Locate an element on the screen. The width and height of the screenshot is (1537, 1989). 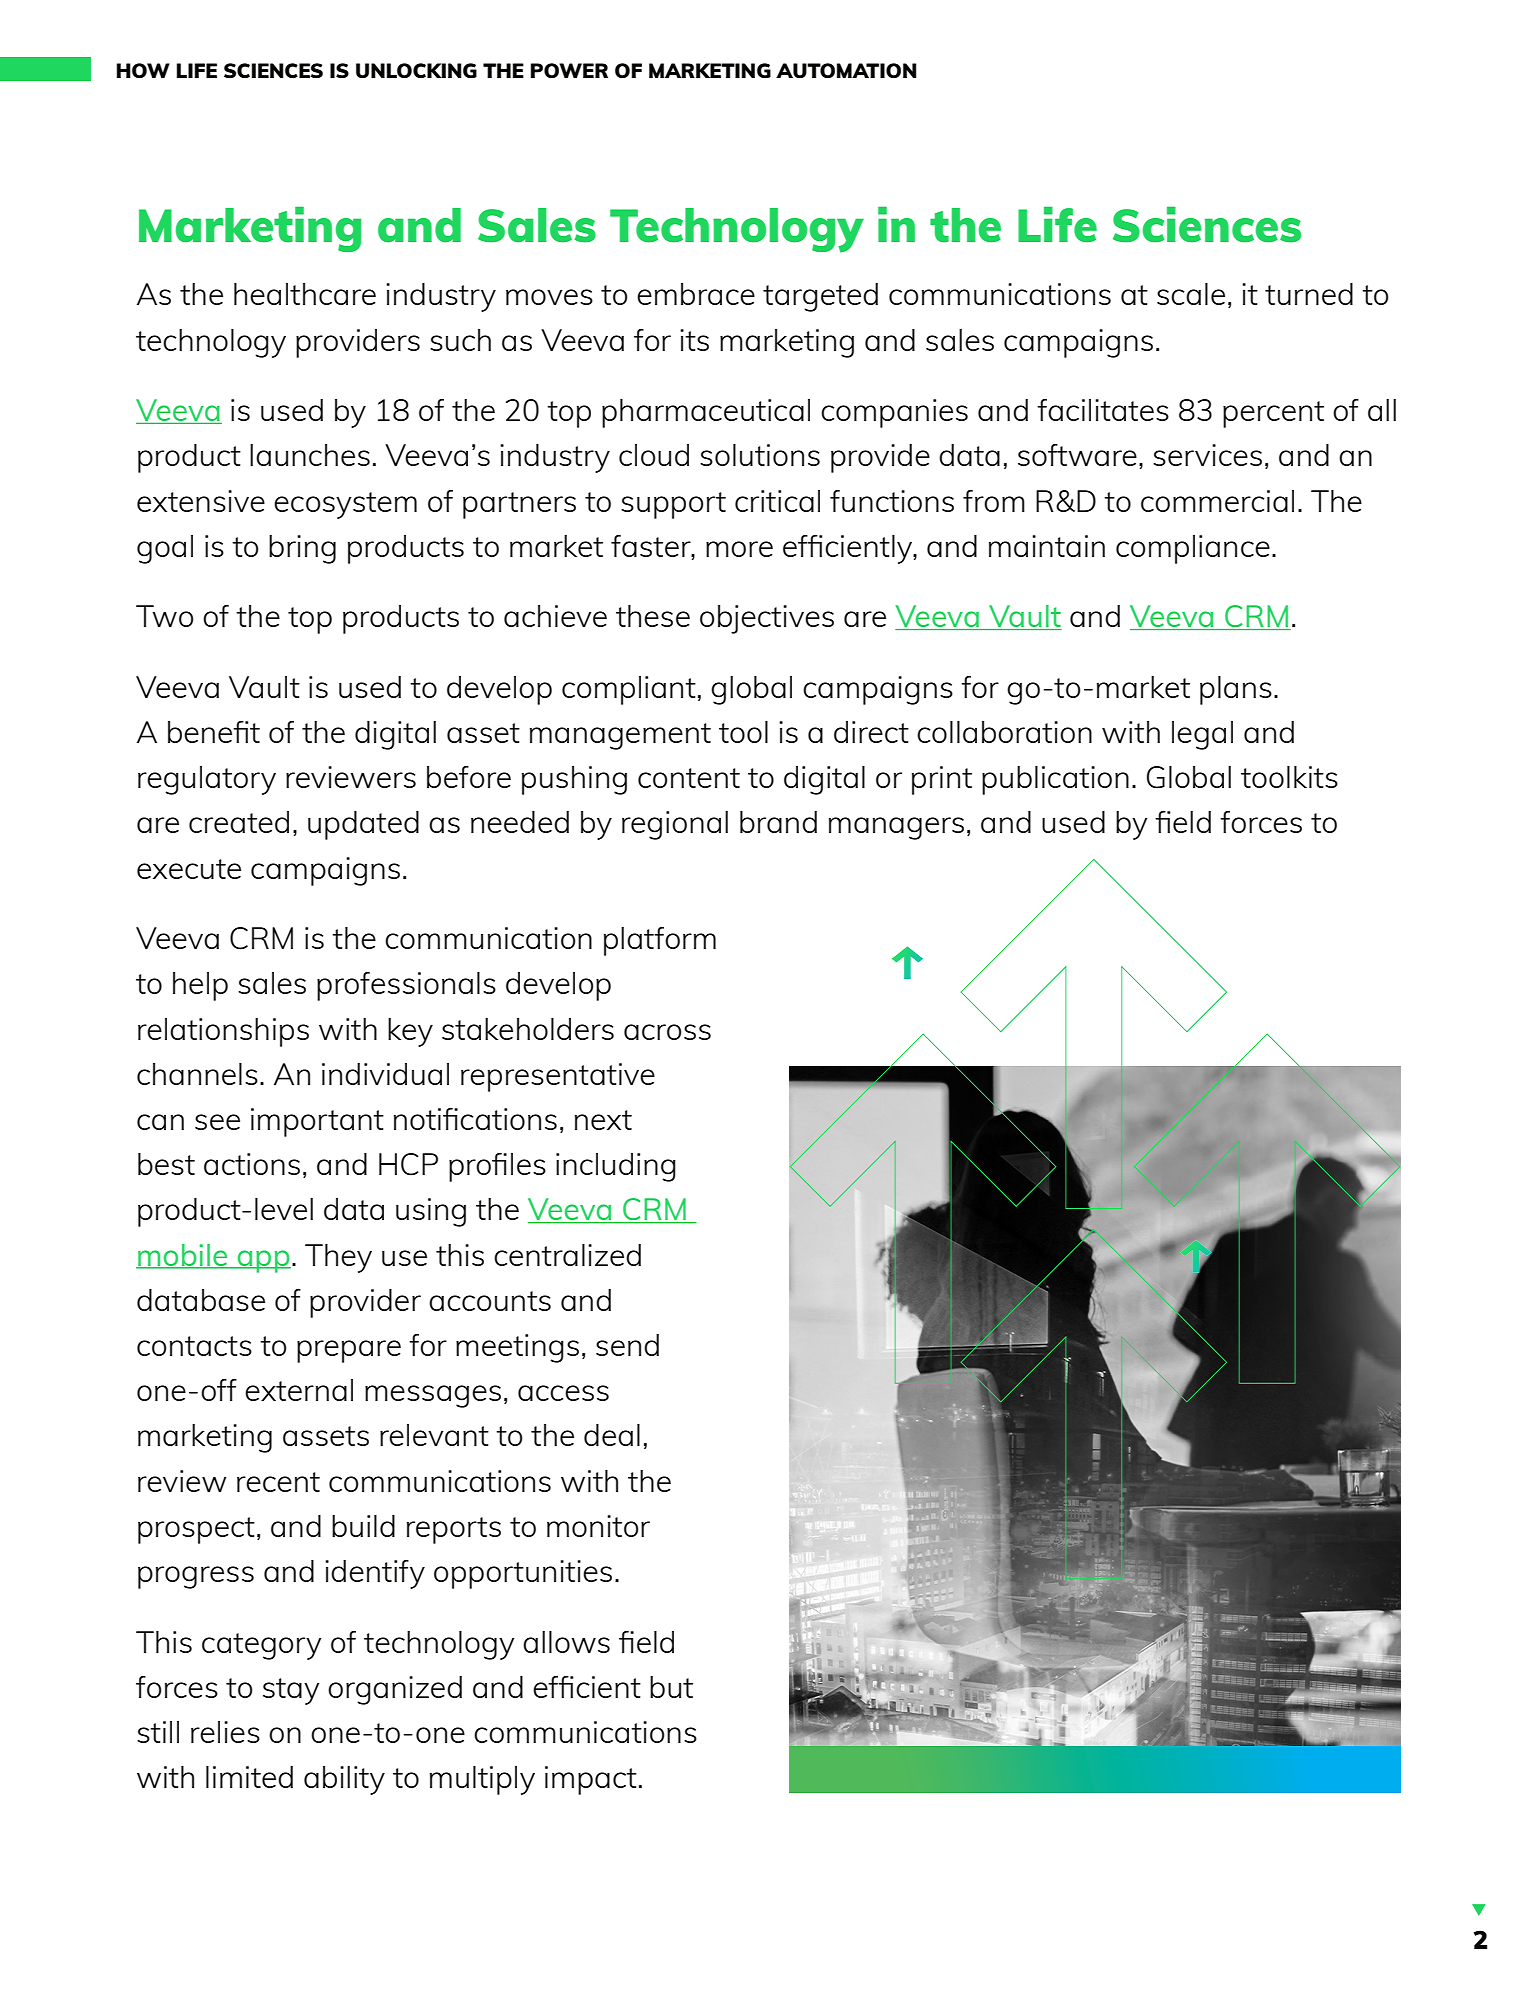
UNLOCKING is located at coordinates (416, 70).
